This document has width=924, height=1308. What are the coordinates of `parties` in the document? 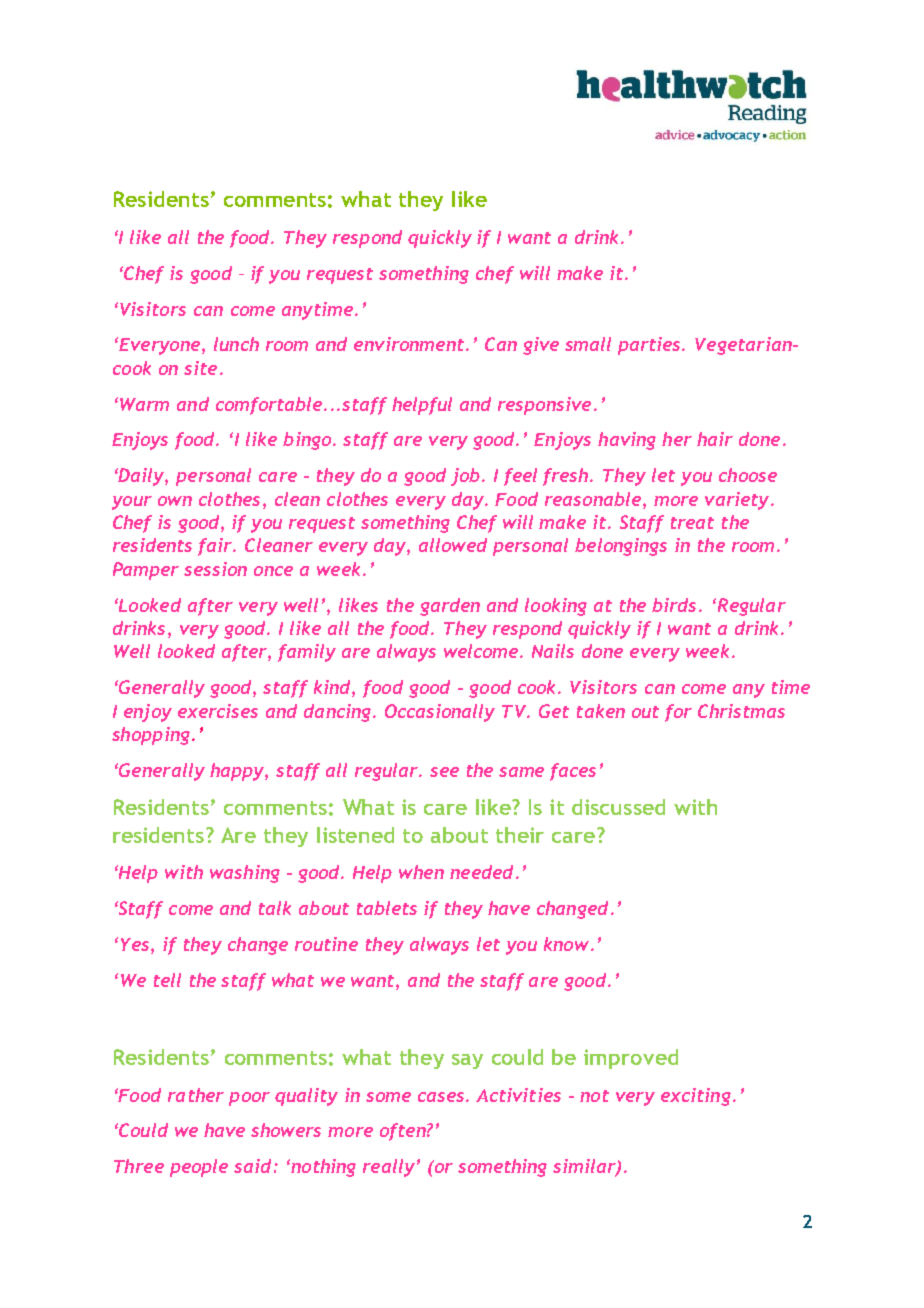 It's located at (650, 346).
